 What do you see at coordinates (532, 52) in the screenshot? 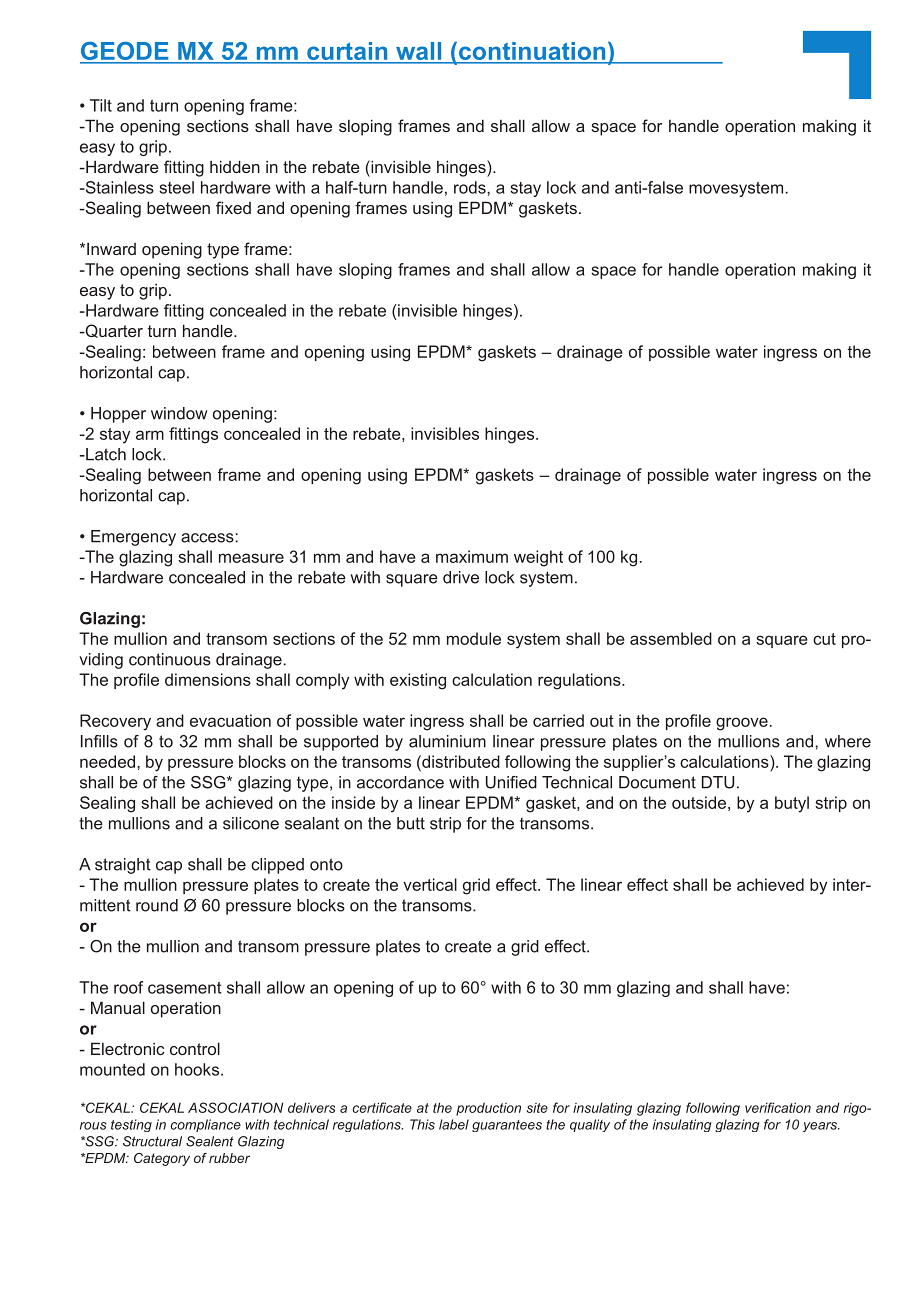
I see `continuation` at bounding box center [532, 52].
